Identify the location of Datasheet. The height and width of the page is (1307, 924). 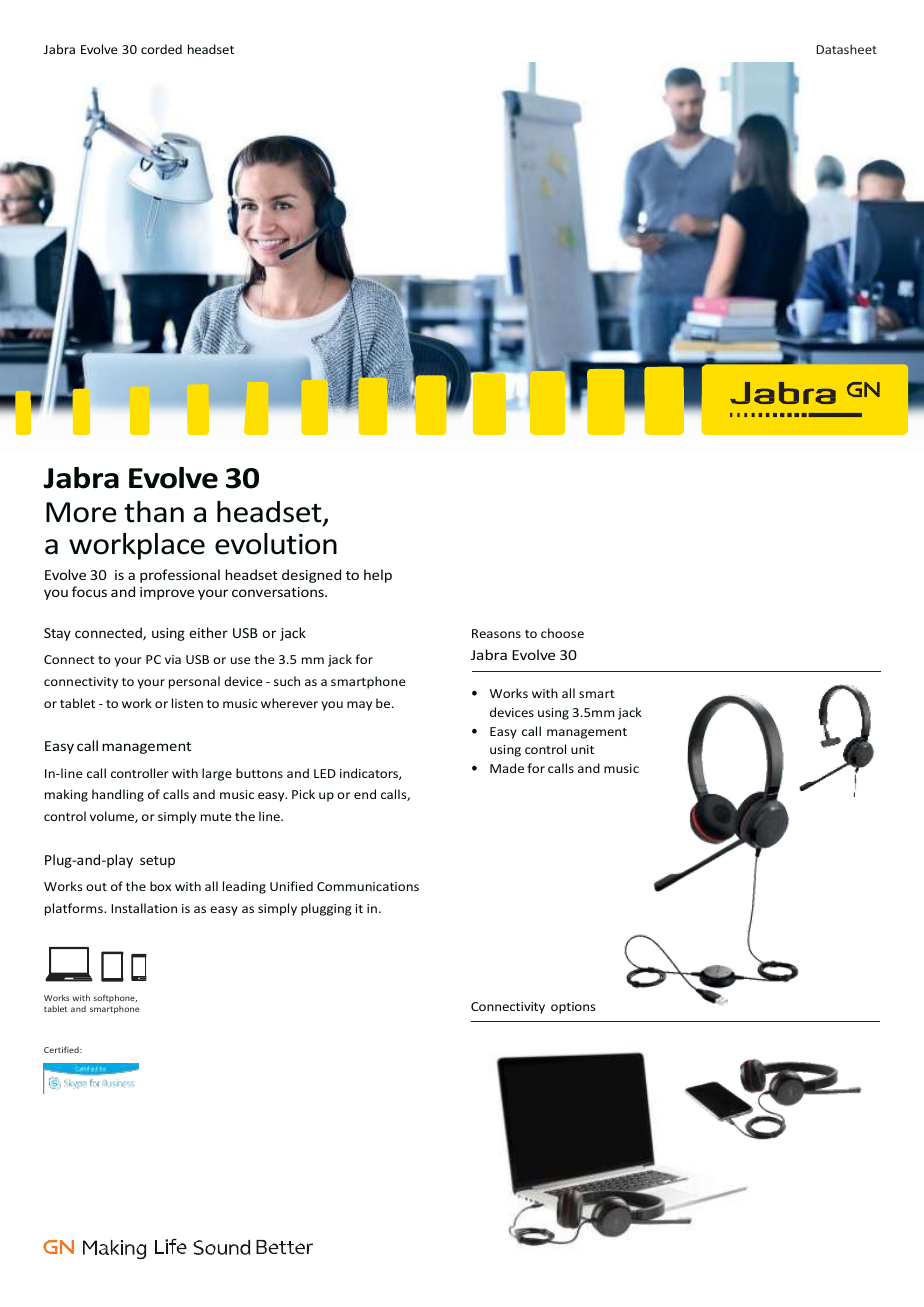
(846, 49).
